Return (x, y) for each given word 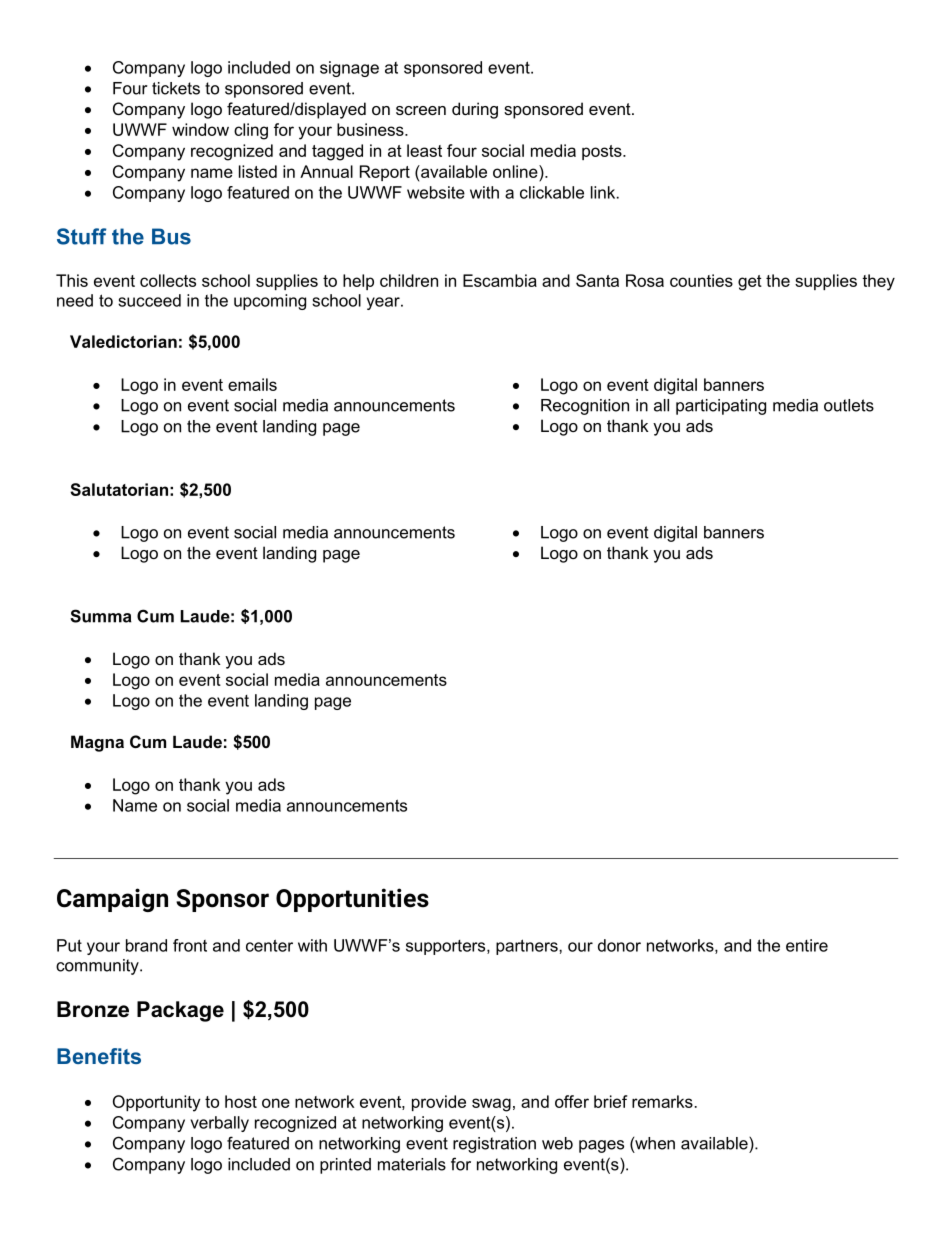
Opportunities (352, 900)
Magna (97, 743)
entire (807, 945)
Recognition (585, 407)
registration (494, 1145)
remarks (662, 1101)
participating (721, 407)
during (475, 110)
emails (252, 384)
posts (603, 152)
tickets (176, 88)
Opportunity (157, 1103)
